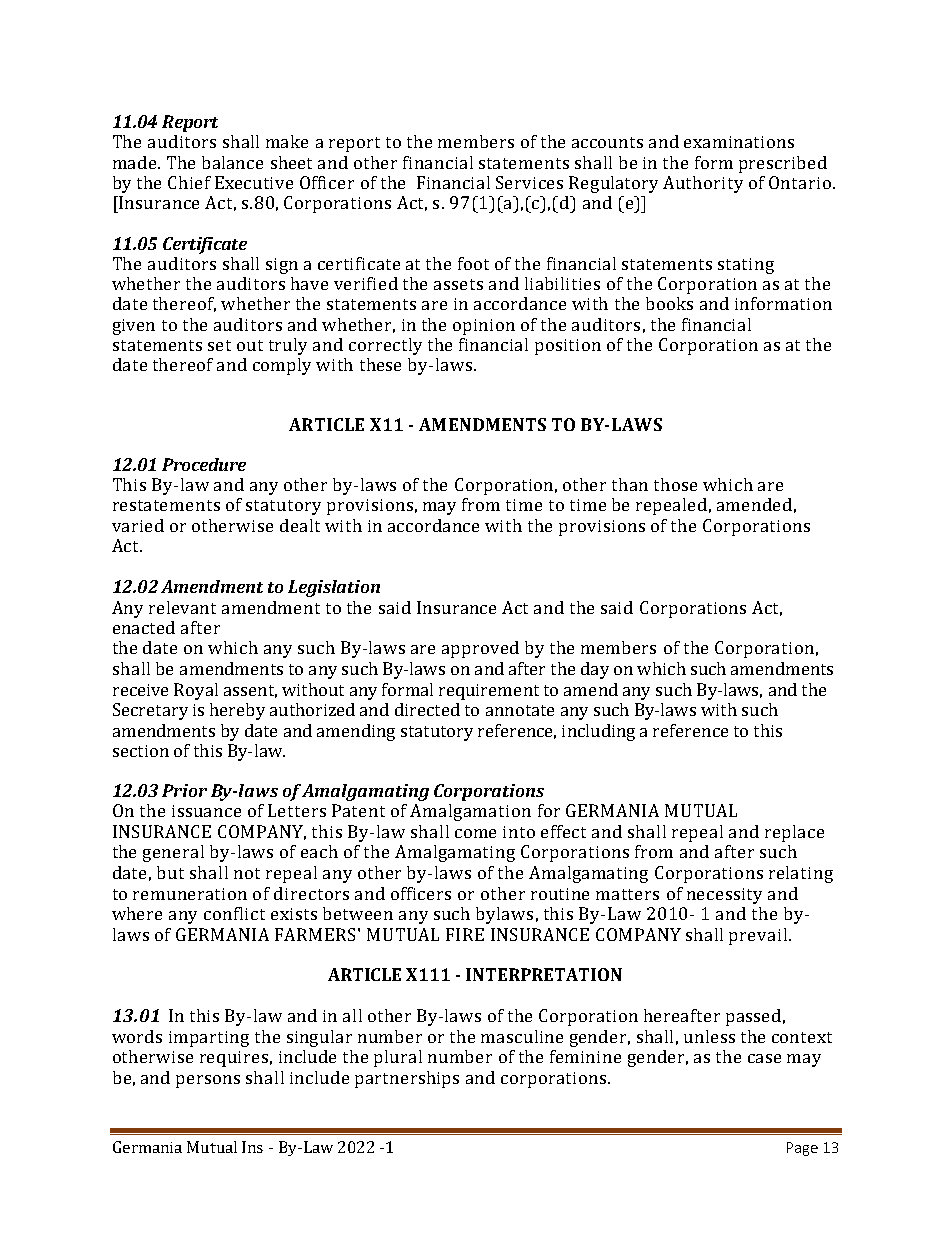 This screenshot has width=952, height=1233. What do you see at coordinates (206, 811) in the screenshot?
I see `issuance` at bounding box center [206, 811].
